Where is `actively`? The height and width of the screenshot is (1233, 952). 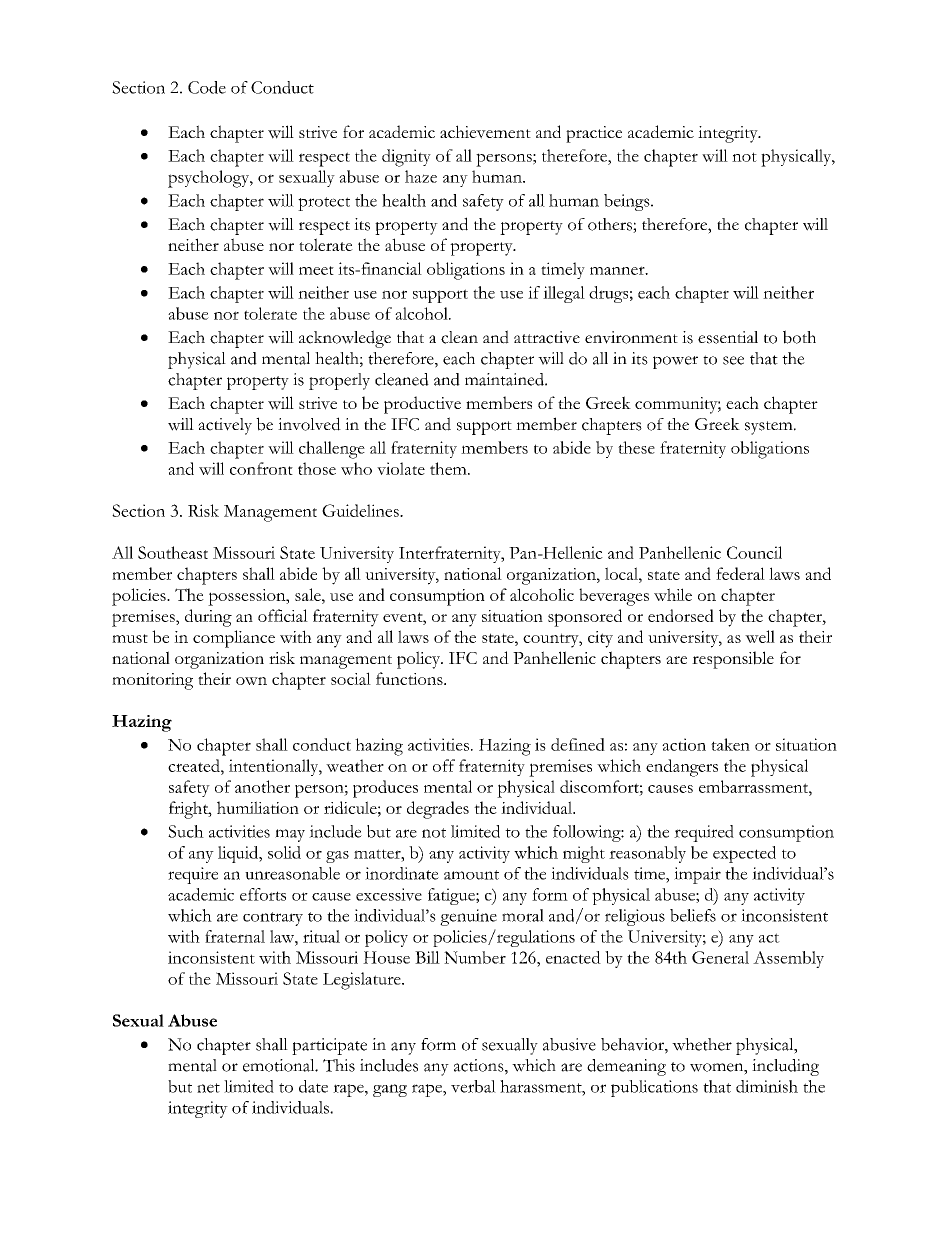
actively is located at coordinates (225, 426).
